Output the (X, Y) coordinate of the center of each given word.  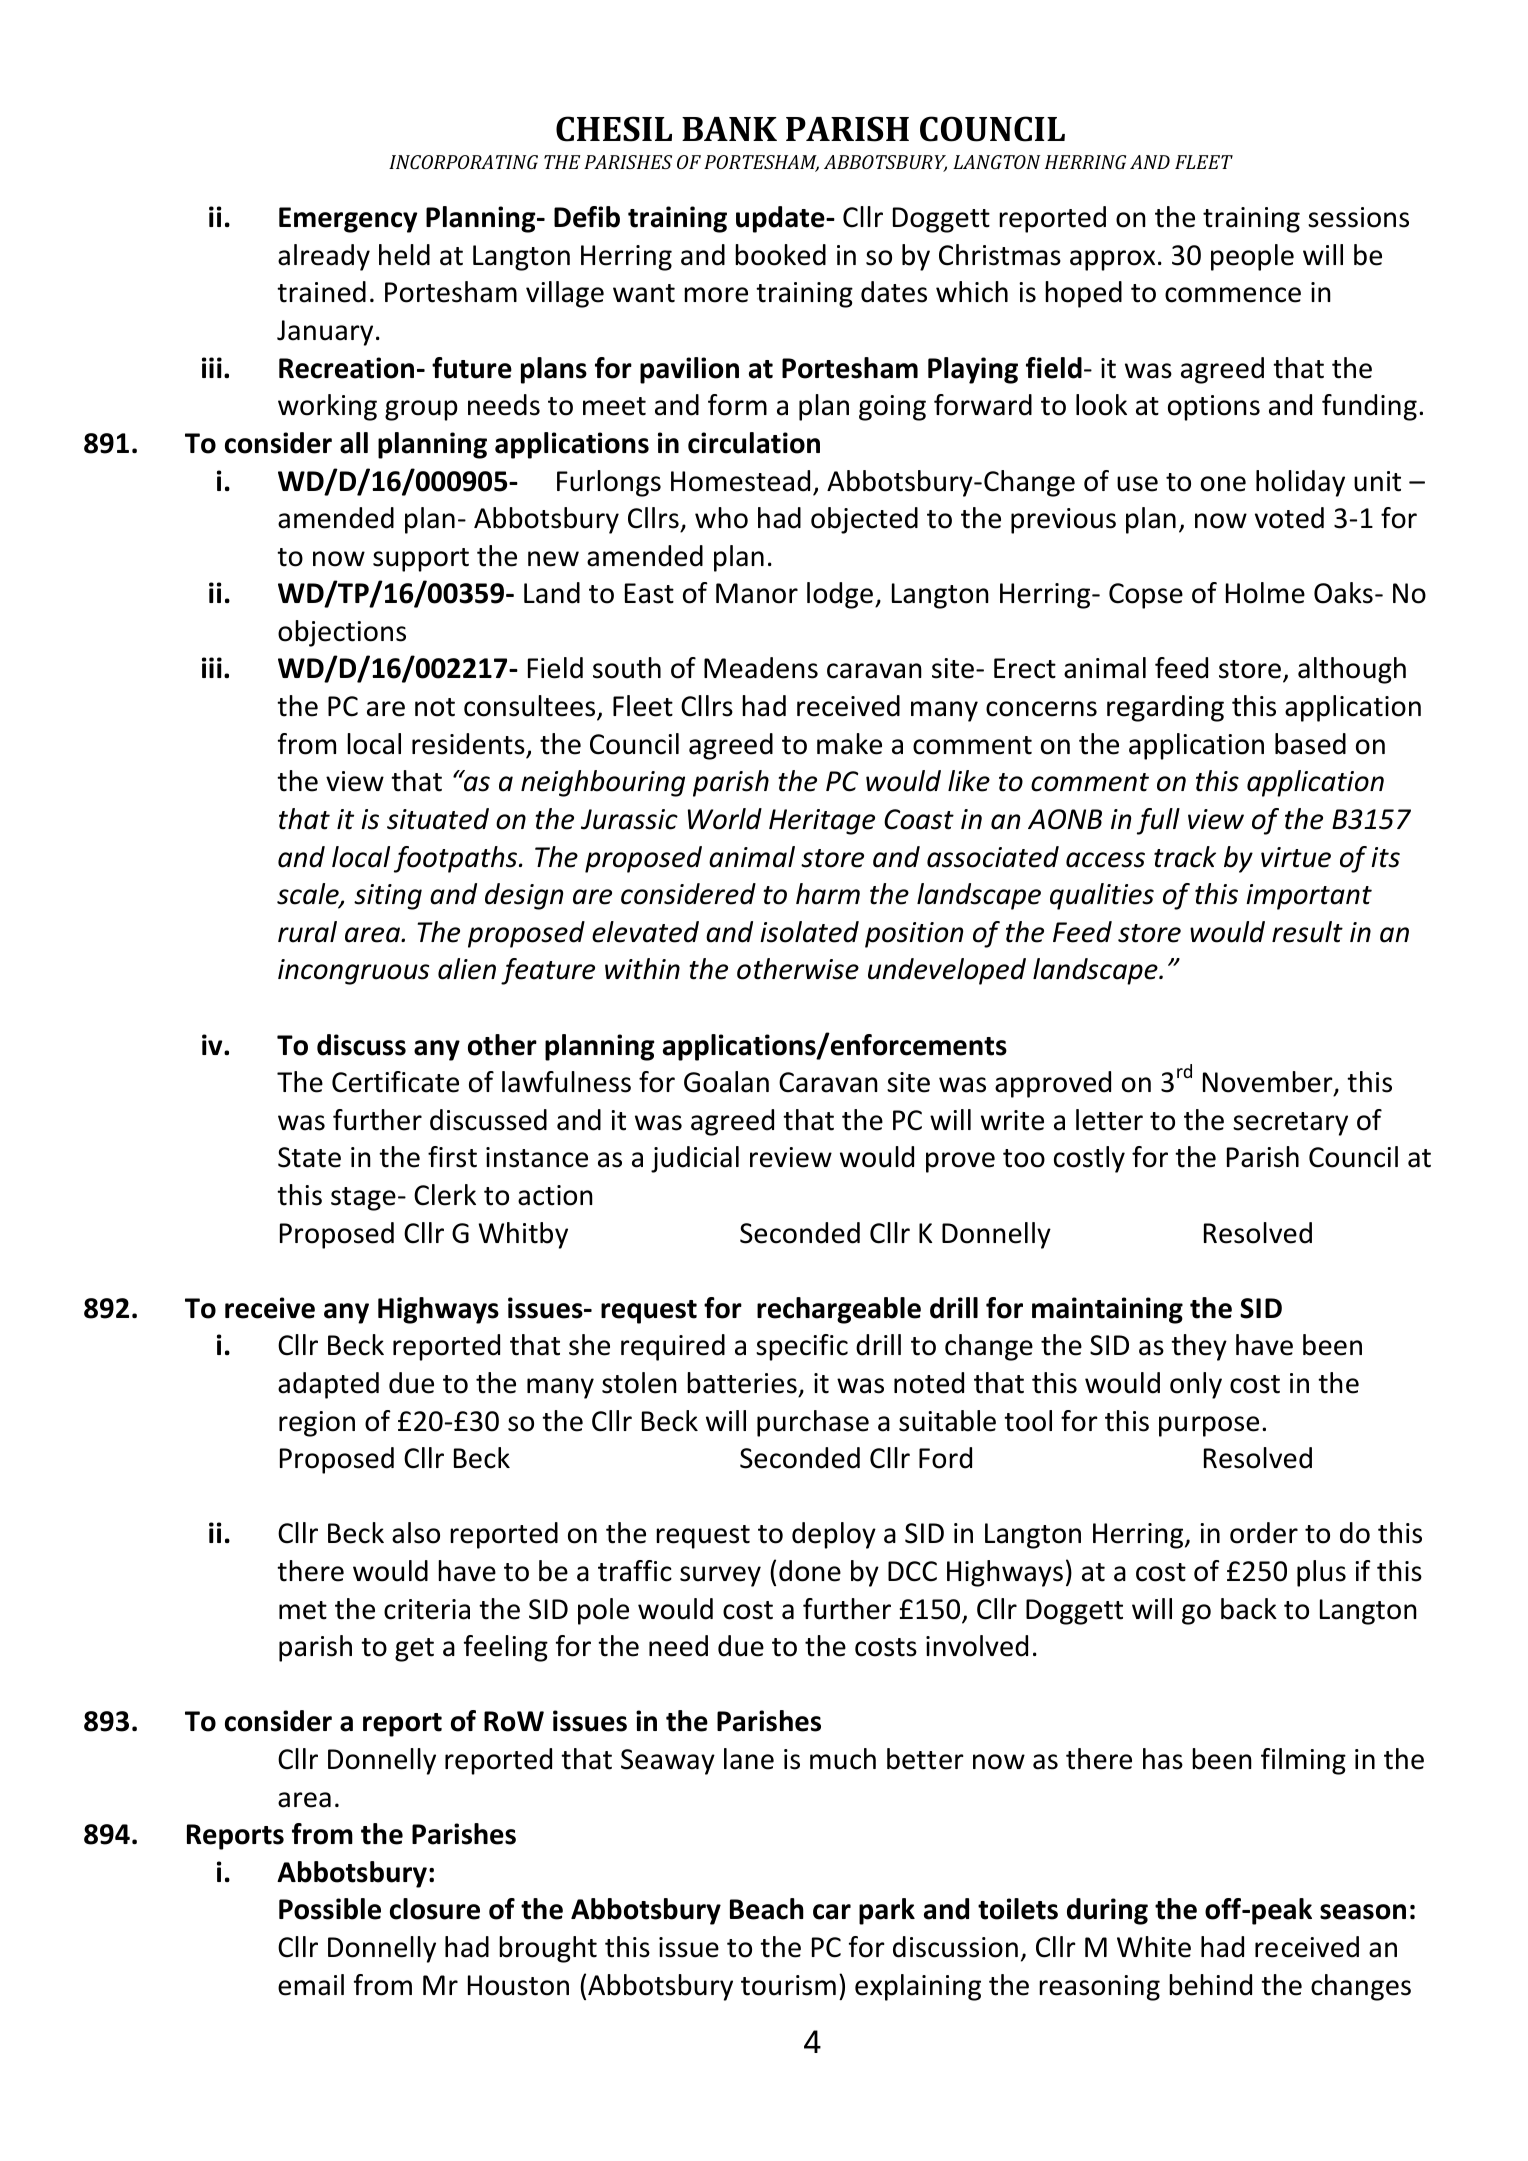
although (1352, 670)
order (1264, 1533)
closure (435, 1909)
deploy (834, 1535)
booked (780, 255)
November (1269, 1083)
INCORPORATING (463, 162)
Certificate (395, 1082)
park (887, 1911)
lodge (840, 595)
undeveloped (947, 971)
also (416, 1533)
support (421, 560)
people (1252, 257)
